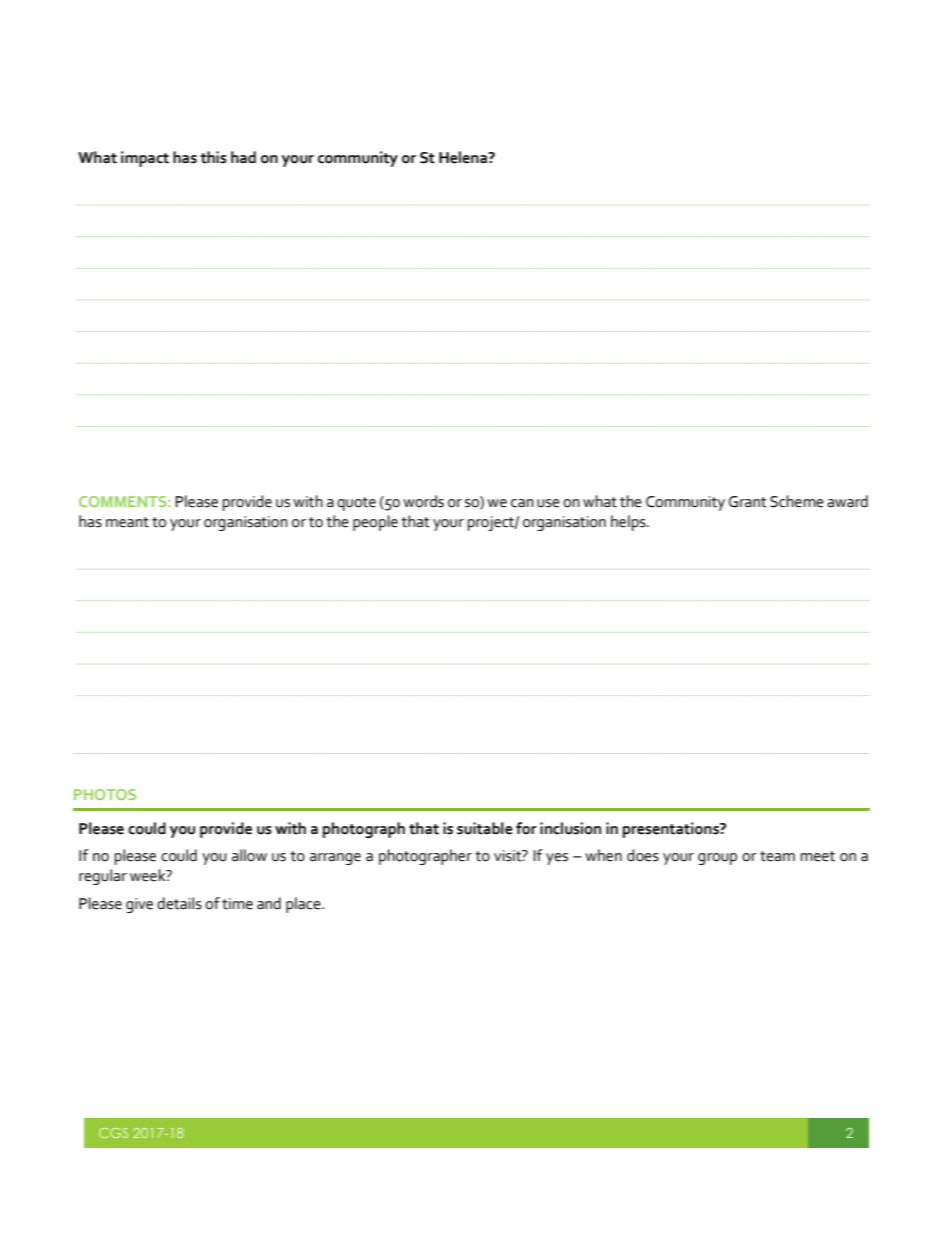 The image size is (952, 1233). Describe the element at coordinates (243, 157) in the screenshot. I see `had` at that location.
